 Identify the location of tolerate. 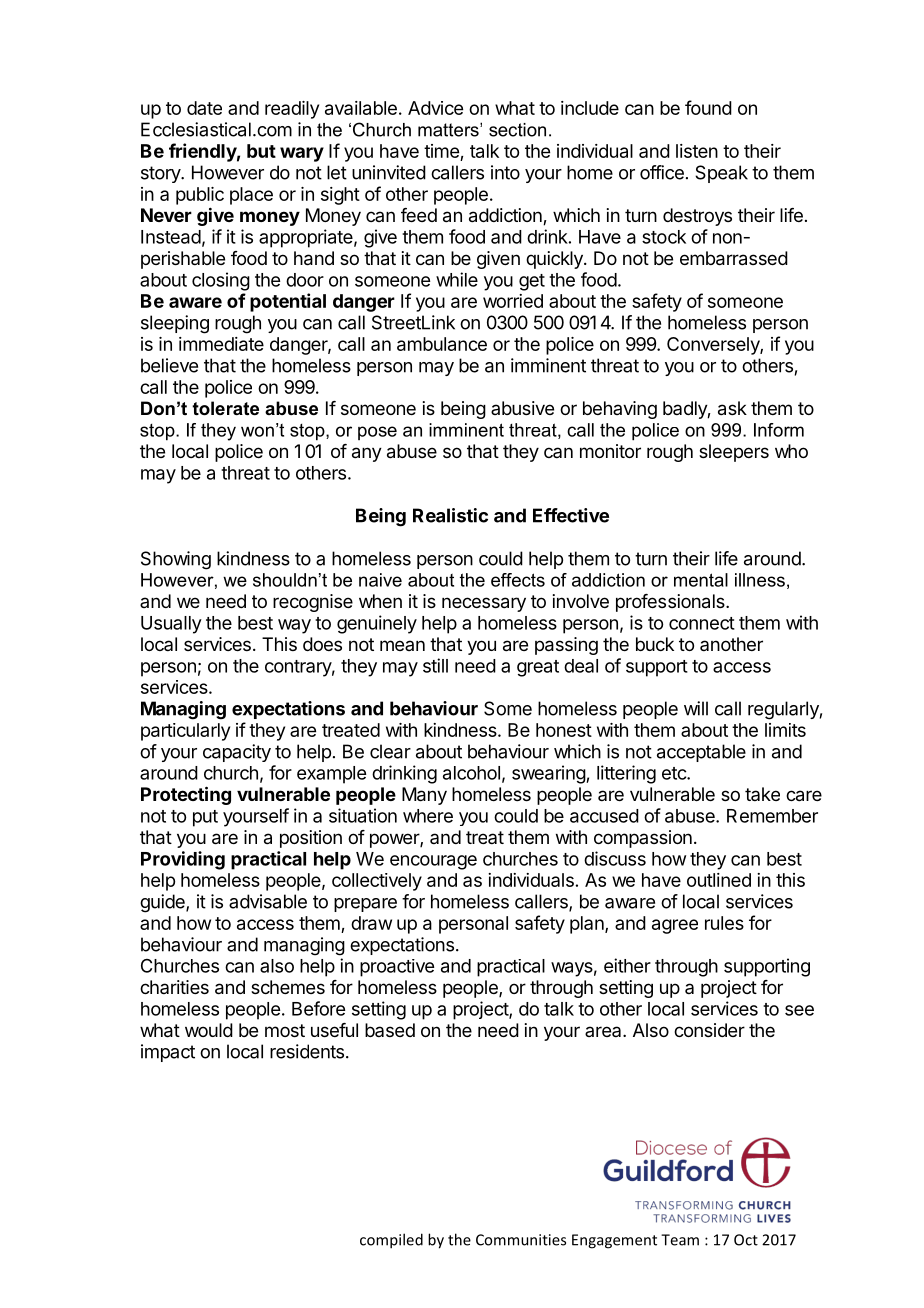
(225, 408).
